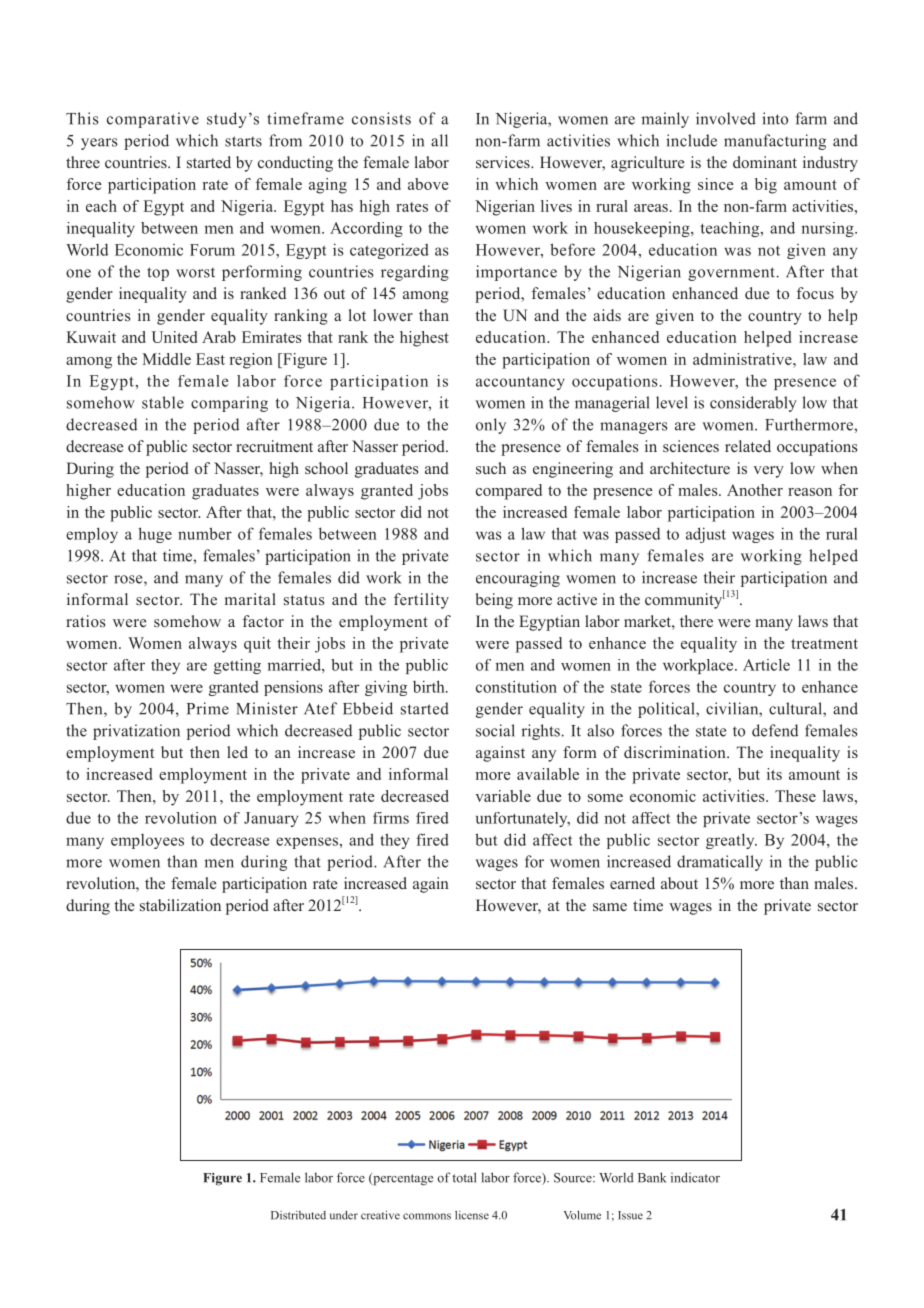 The height and width of the image is (1308, 924). I want to click on total, so click(464, 1177).
